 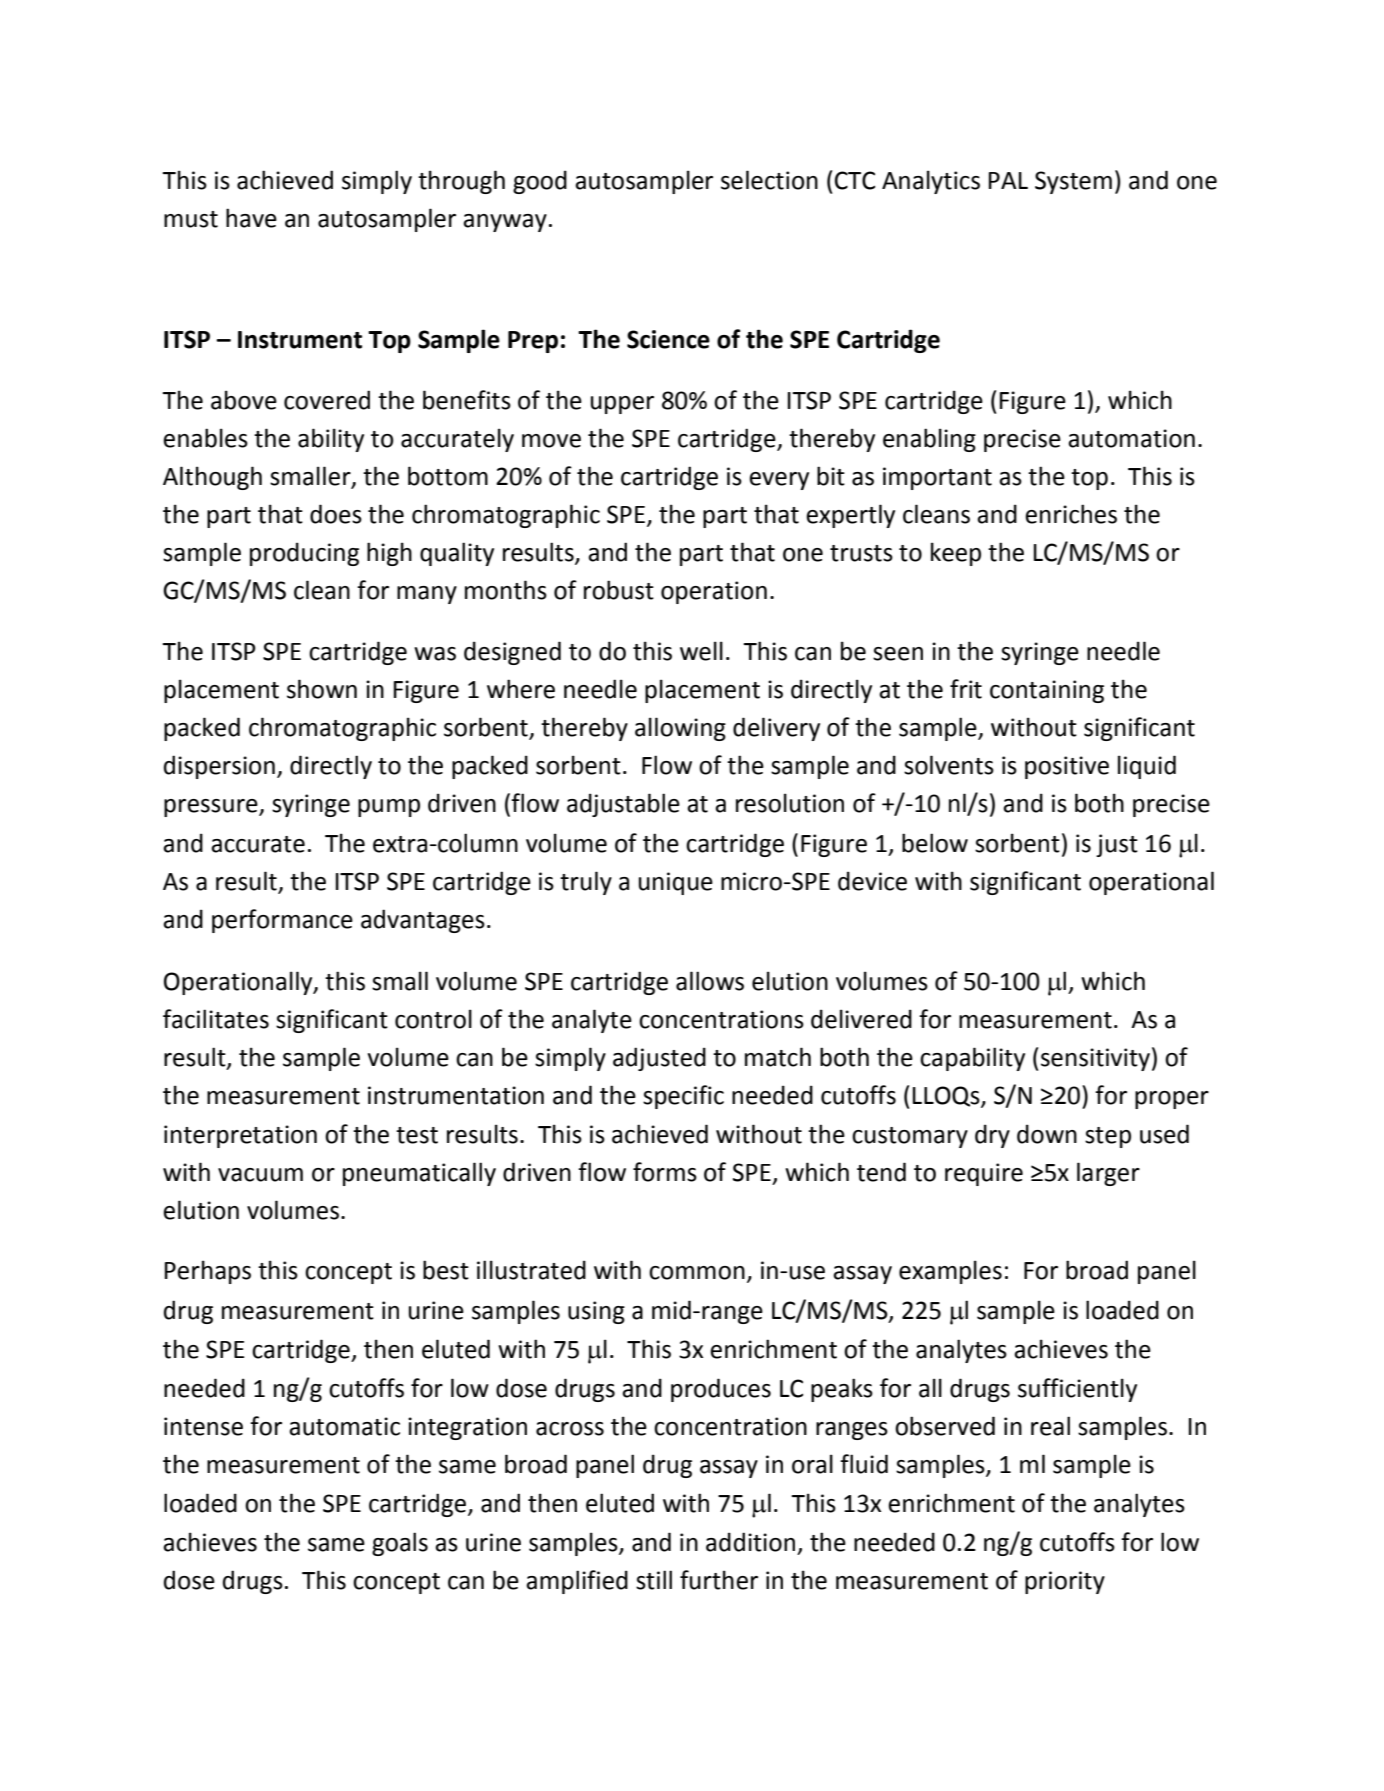 What do you see at coordinates (676, 883) in the screenshot?
I see `unique` at bounding box center [676, 883].
